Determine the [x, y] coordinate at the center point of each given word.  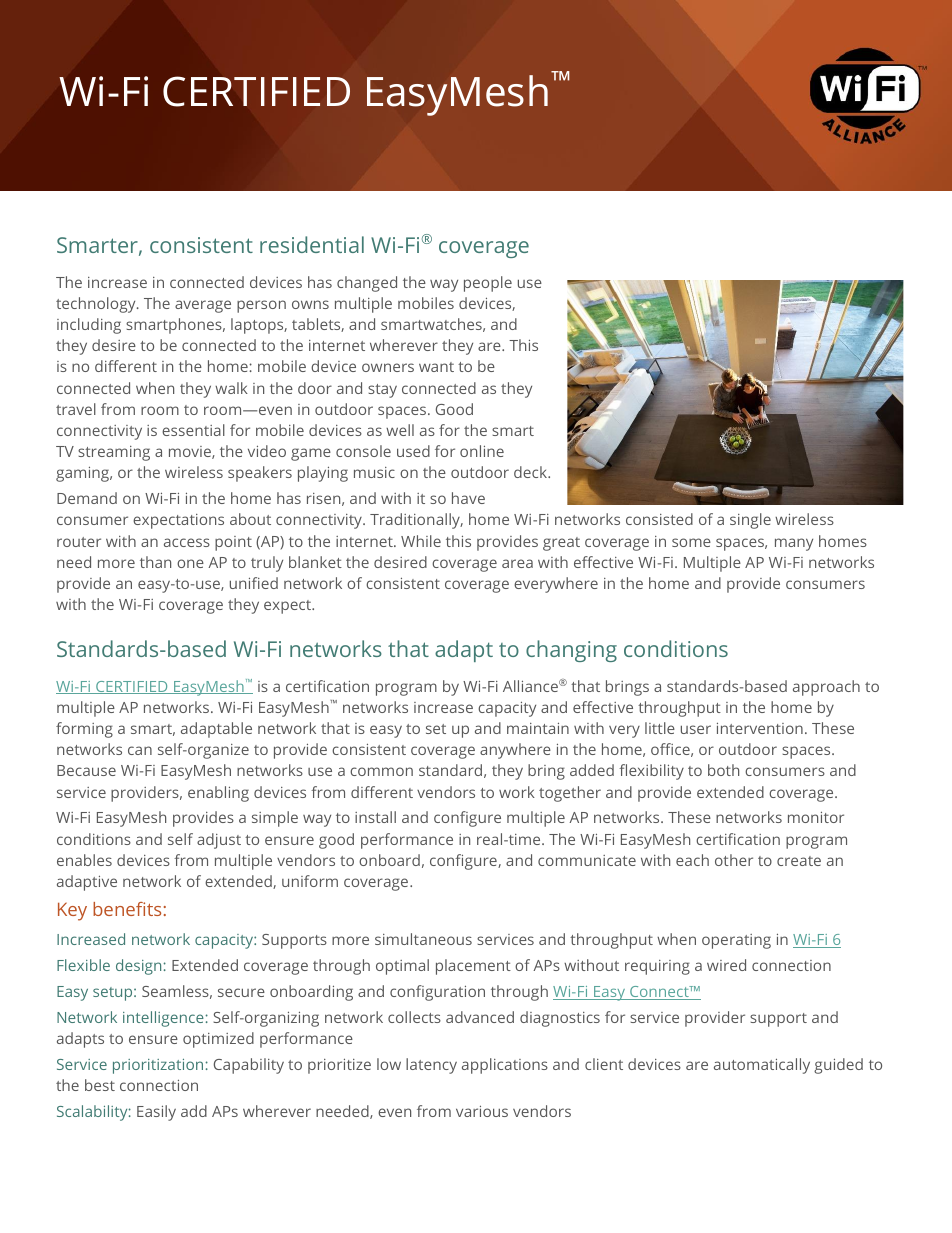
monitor [816, 817]
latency [431, 1066]
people [488, 284]
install [375, 817]
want [436, 367]
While [421, 541]
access [187, 542]
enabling [218, 794]
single [750, 521]
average [203, 306]
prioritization [158, 1066]
